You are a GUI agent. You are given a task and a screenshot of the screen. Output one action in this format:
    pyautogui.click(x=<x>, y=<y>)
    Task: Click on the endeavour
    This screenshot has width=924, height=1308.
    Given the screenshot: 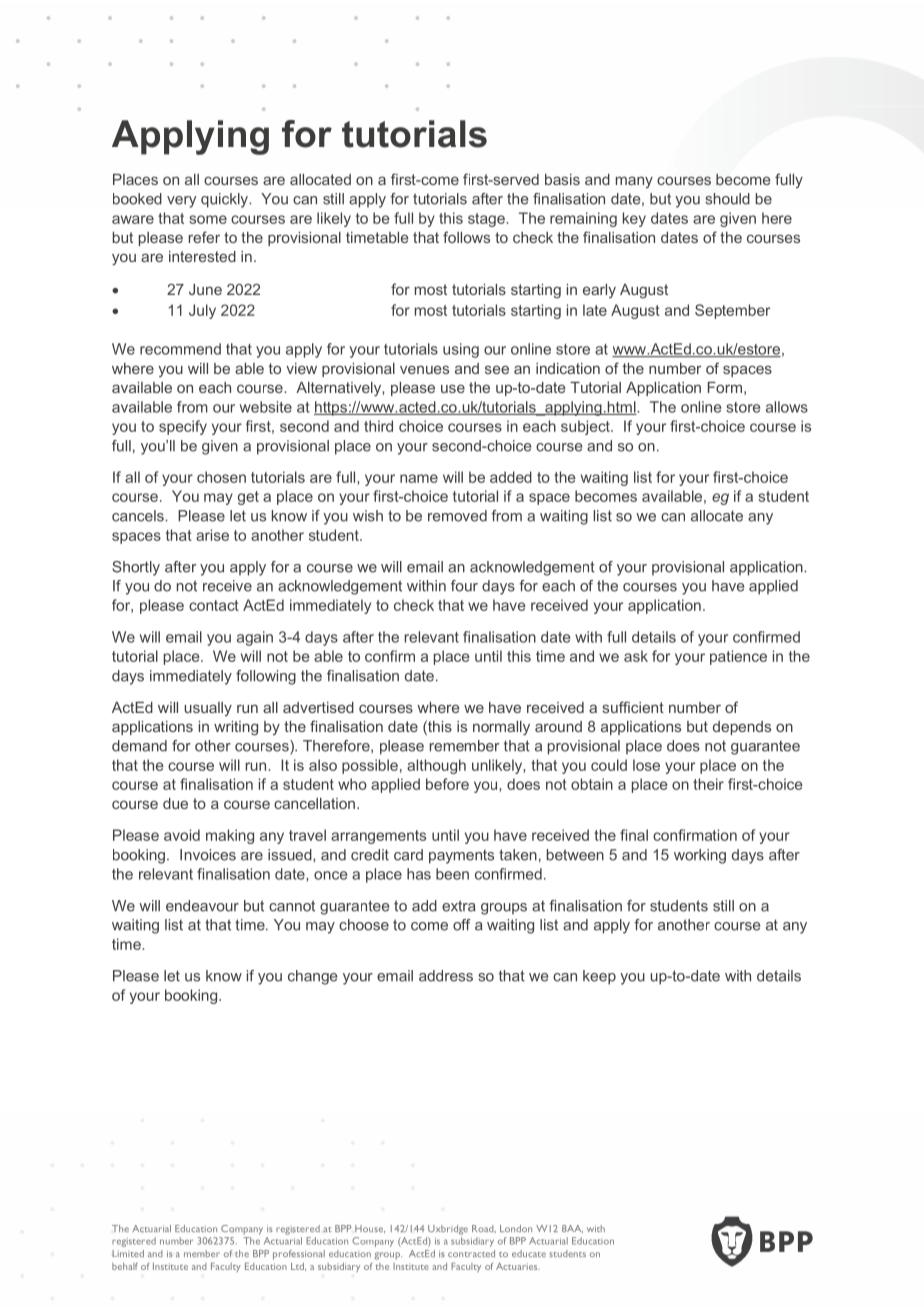 What is the action you would take?
    pyautogui.click(x=202, y=906)
